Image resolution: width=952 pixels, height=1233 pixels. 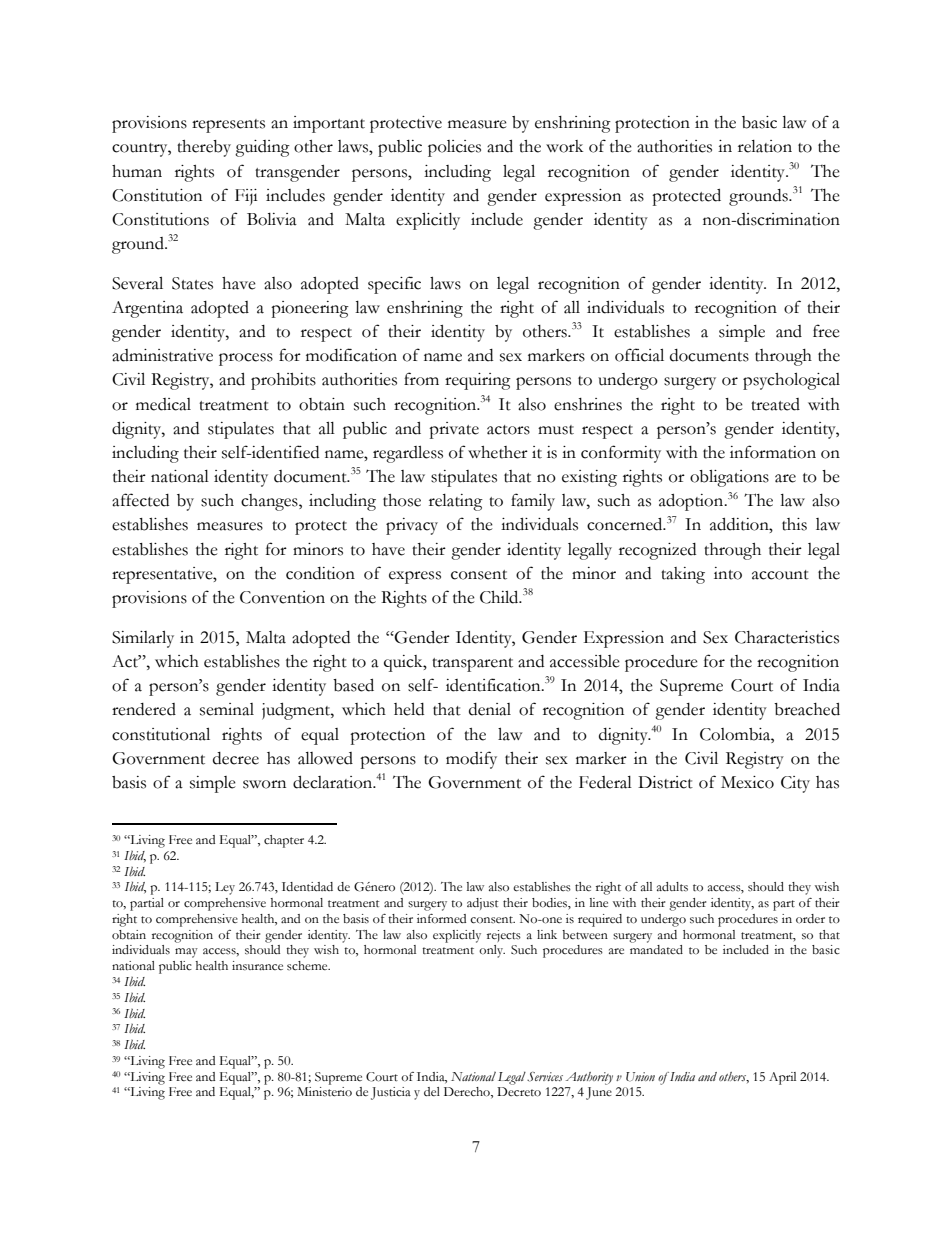 I want to click on thereby, so click(x=204, y=148).
